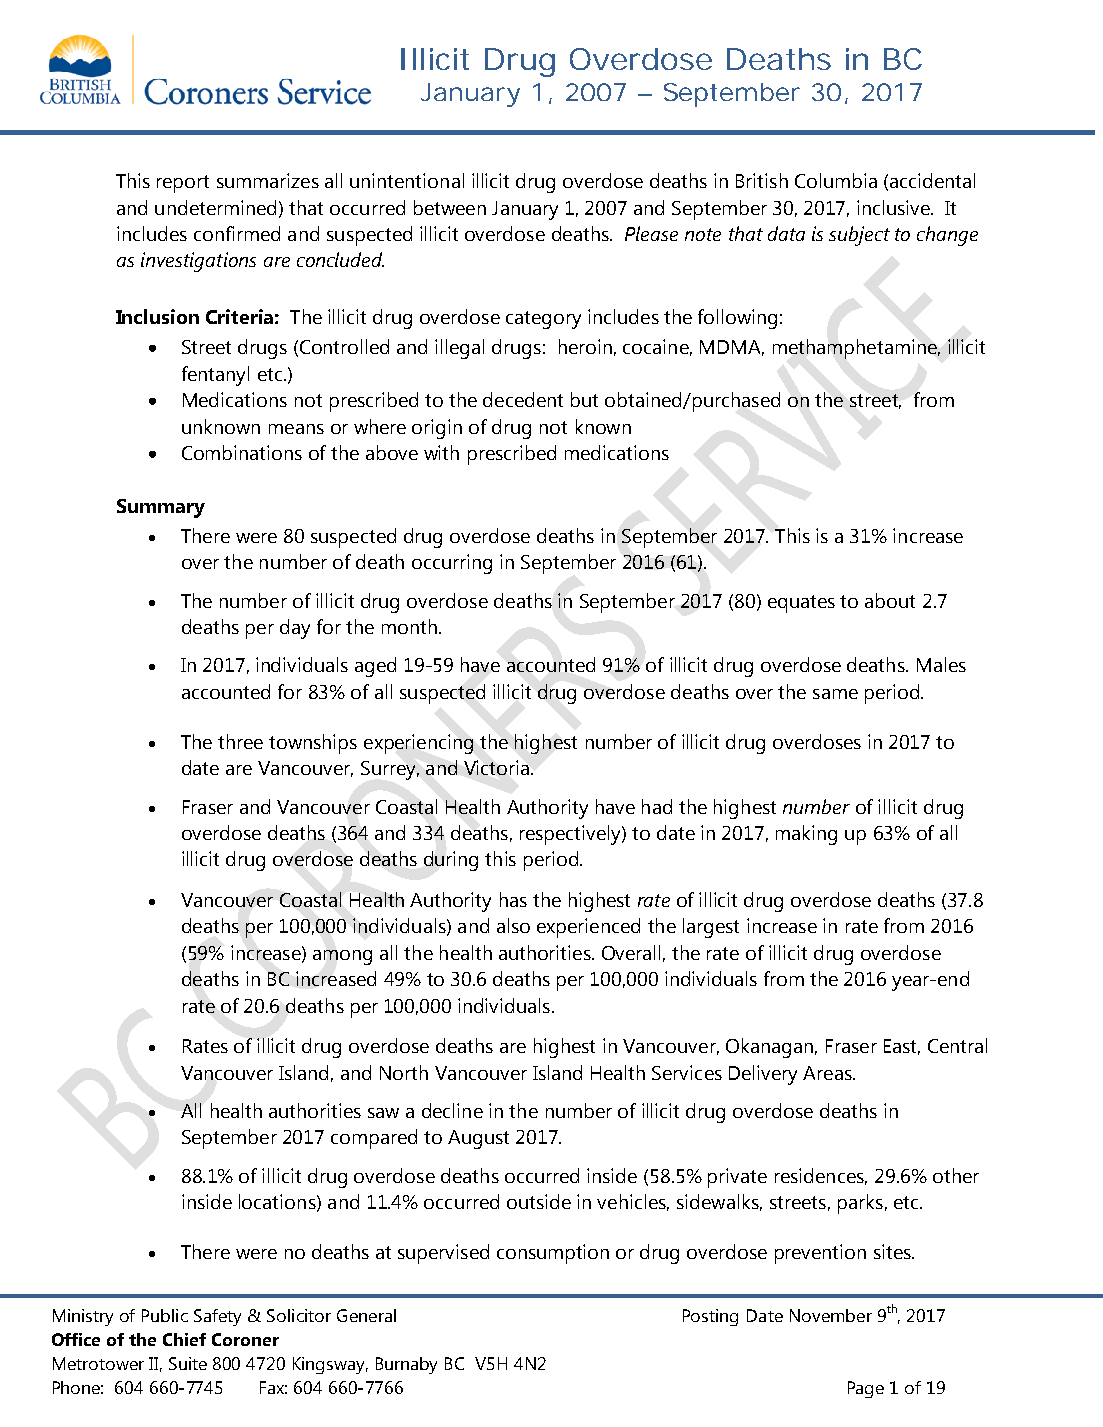 The image size is (1103, 1427). I want to click on Suite, so click(188, 1363).
